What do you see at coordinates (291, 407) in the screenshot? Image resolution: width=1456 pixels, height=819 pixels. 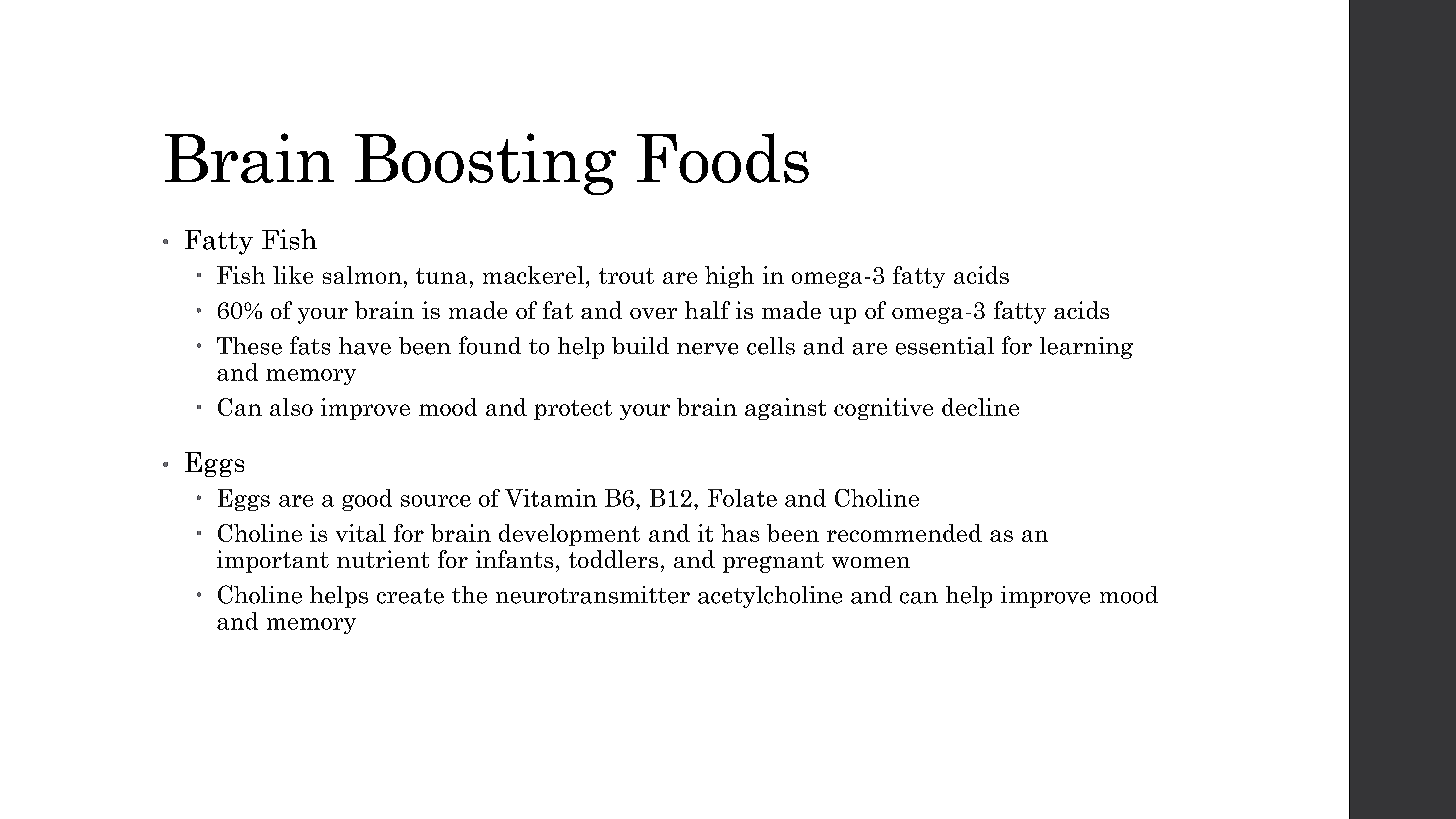 I see `also` at bounding box center [291, 407].
